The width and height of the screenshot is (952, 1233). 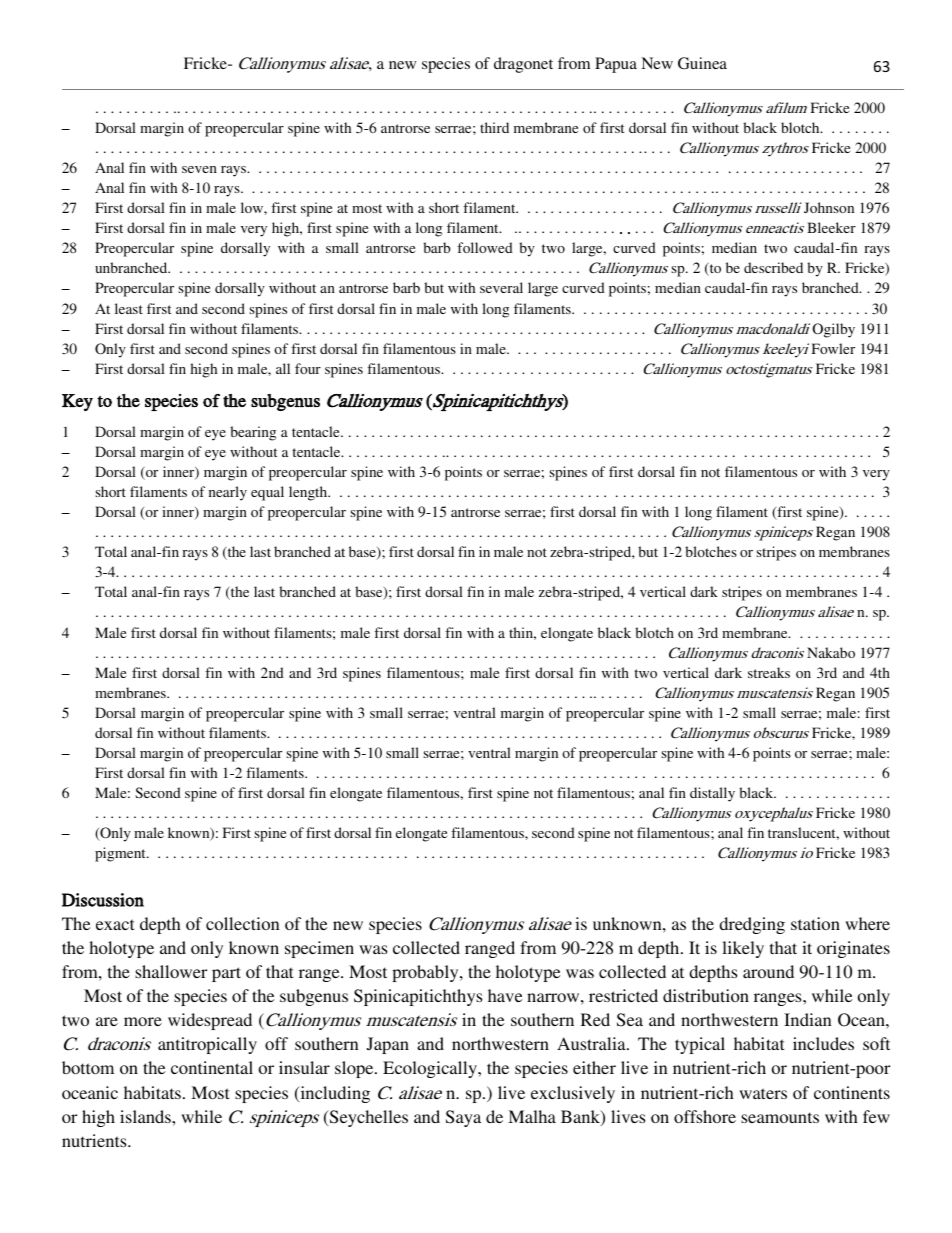 I want to click on third, so click(x=494, y=127).
